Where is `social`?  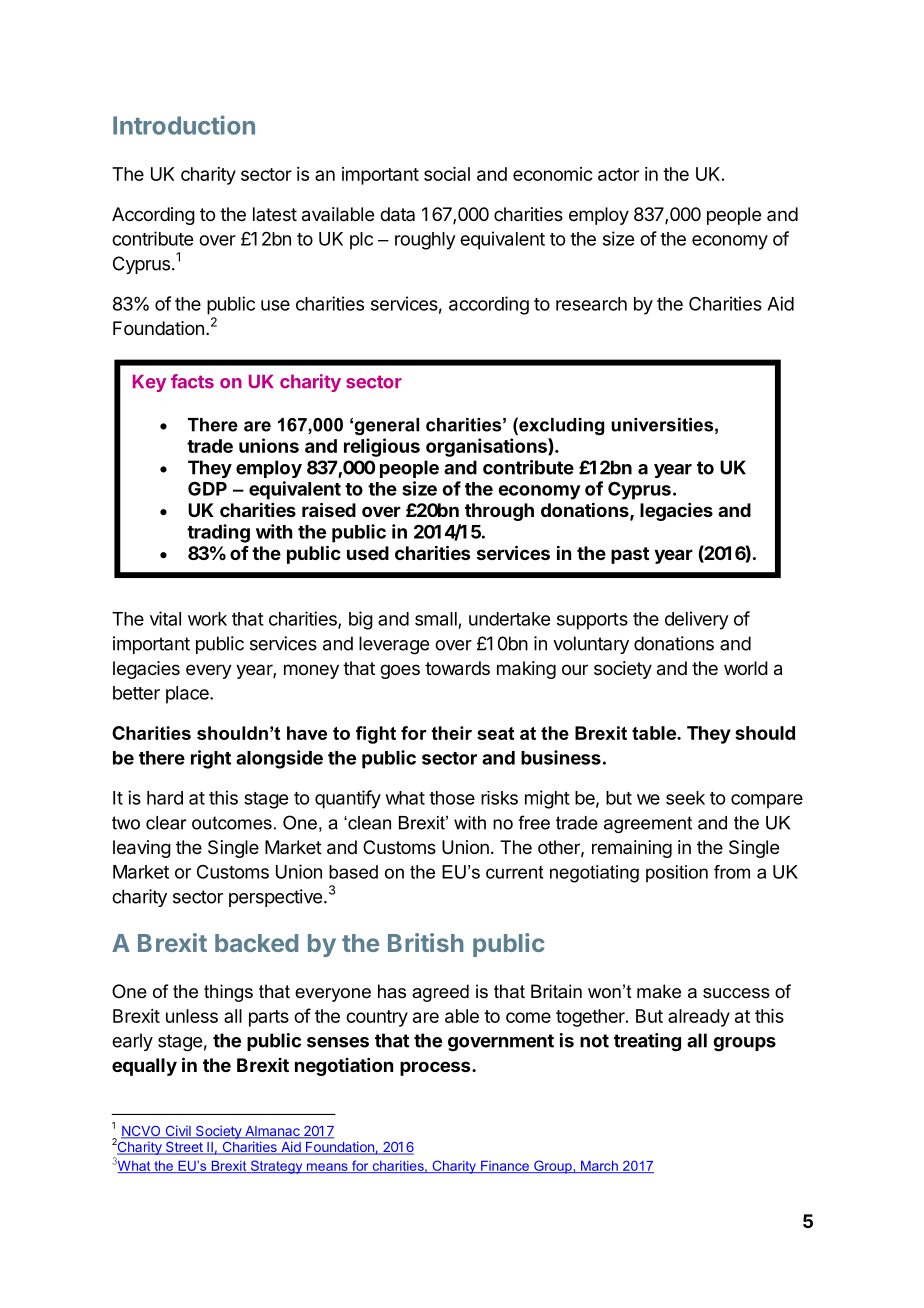
social is located at coordinates (447, 174).
